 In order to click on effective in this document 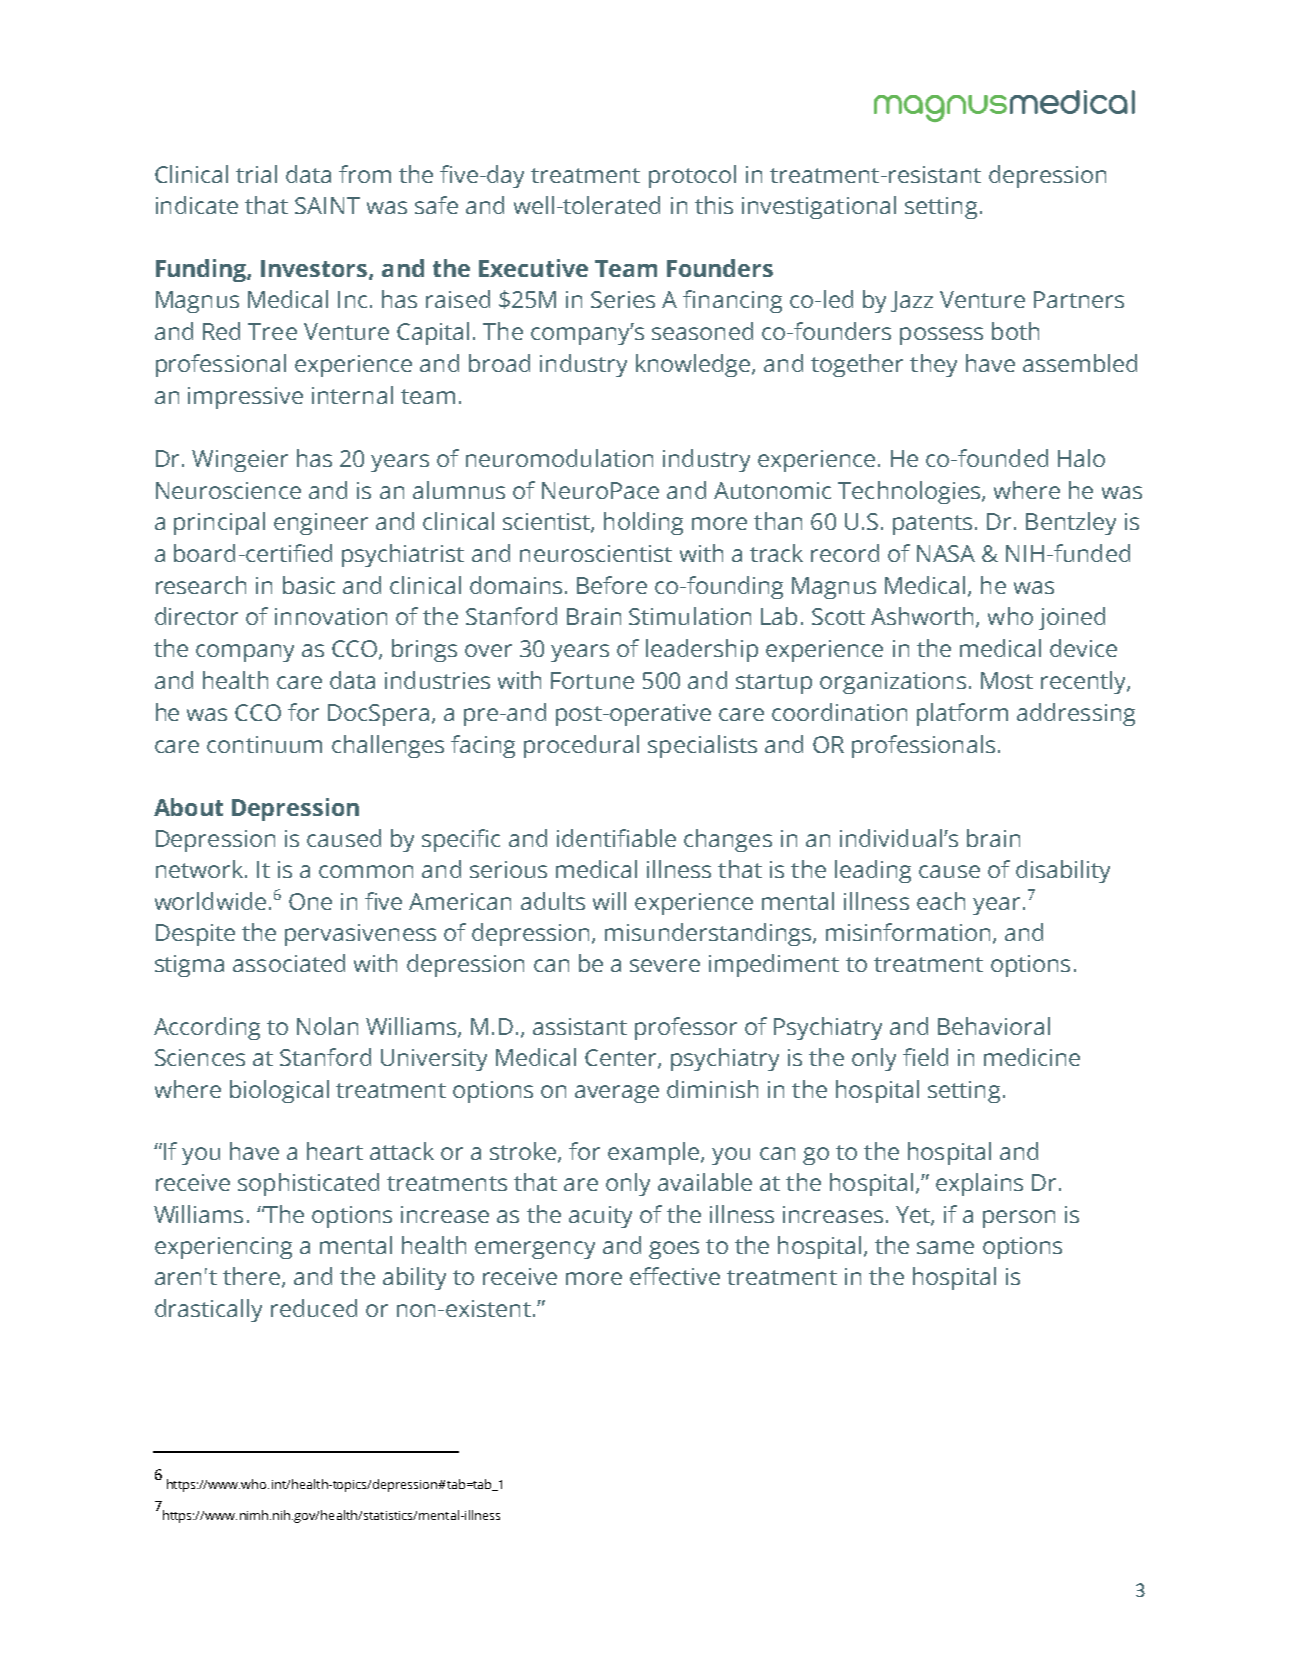, I will do `click(675, 1276)`.
